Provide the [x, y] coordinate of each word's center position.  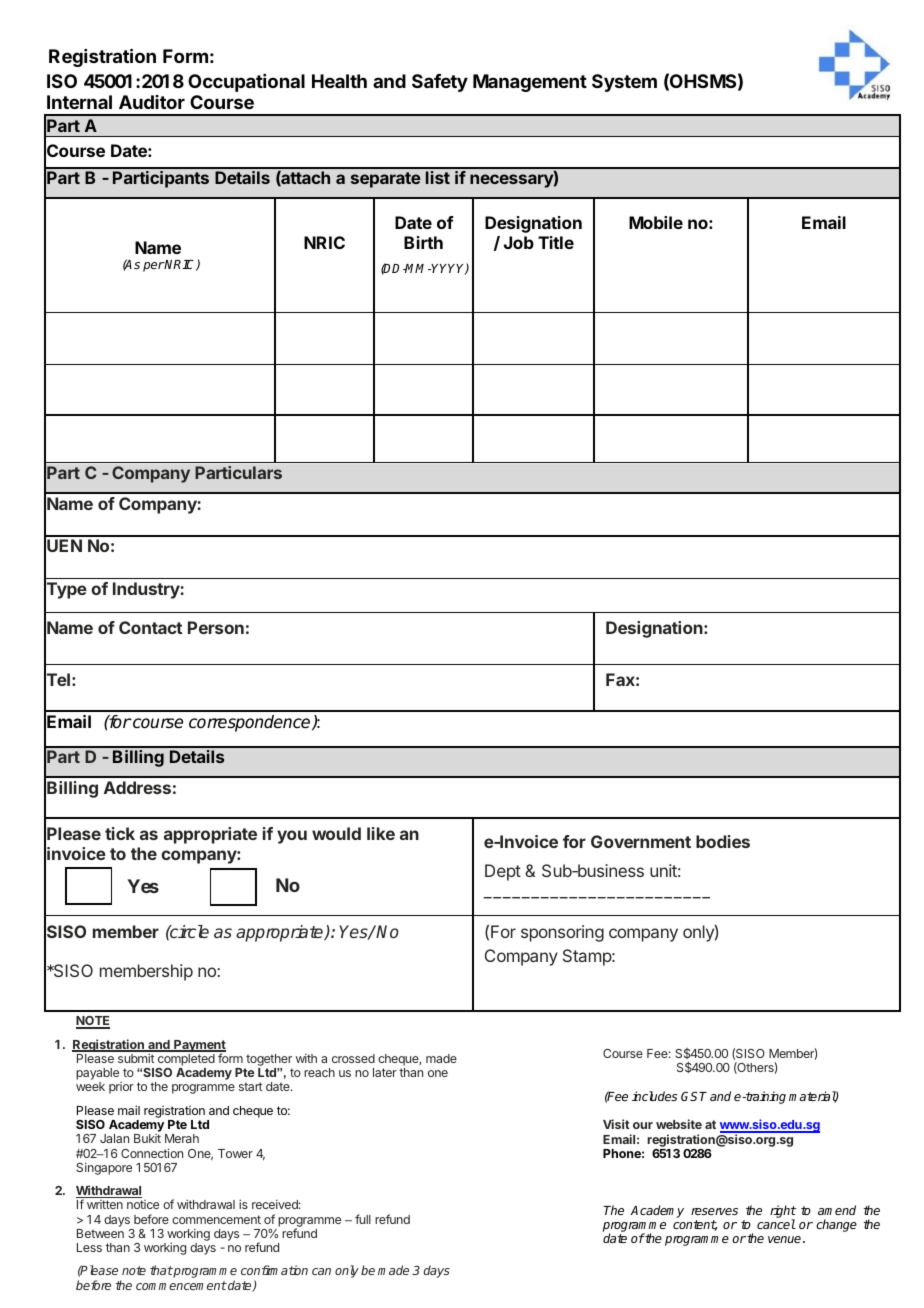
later [385, 1072]
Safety [440, 83]
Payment [199, 1047]
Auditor [152, 102]
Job [519, 242]
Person [216, 627]
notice [143, 1204]
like [381, 833]
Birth [423, 242]
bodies [723, 841]
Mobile [656, 222]
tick [120, 833]
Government [641, 841]
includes [654, 1096]
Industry [147, 590]
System [624, 83]
